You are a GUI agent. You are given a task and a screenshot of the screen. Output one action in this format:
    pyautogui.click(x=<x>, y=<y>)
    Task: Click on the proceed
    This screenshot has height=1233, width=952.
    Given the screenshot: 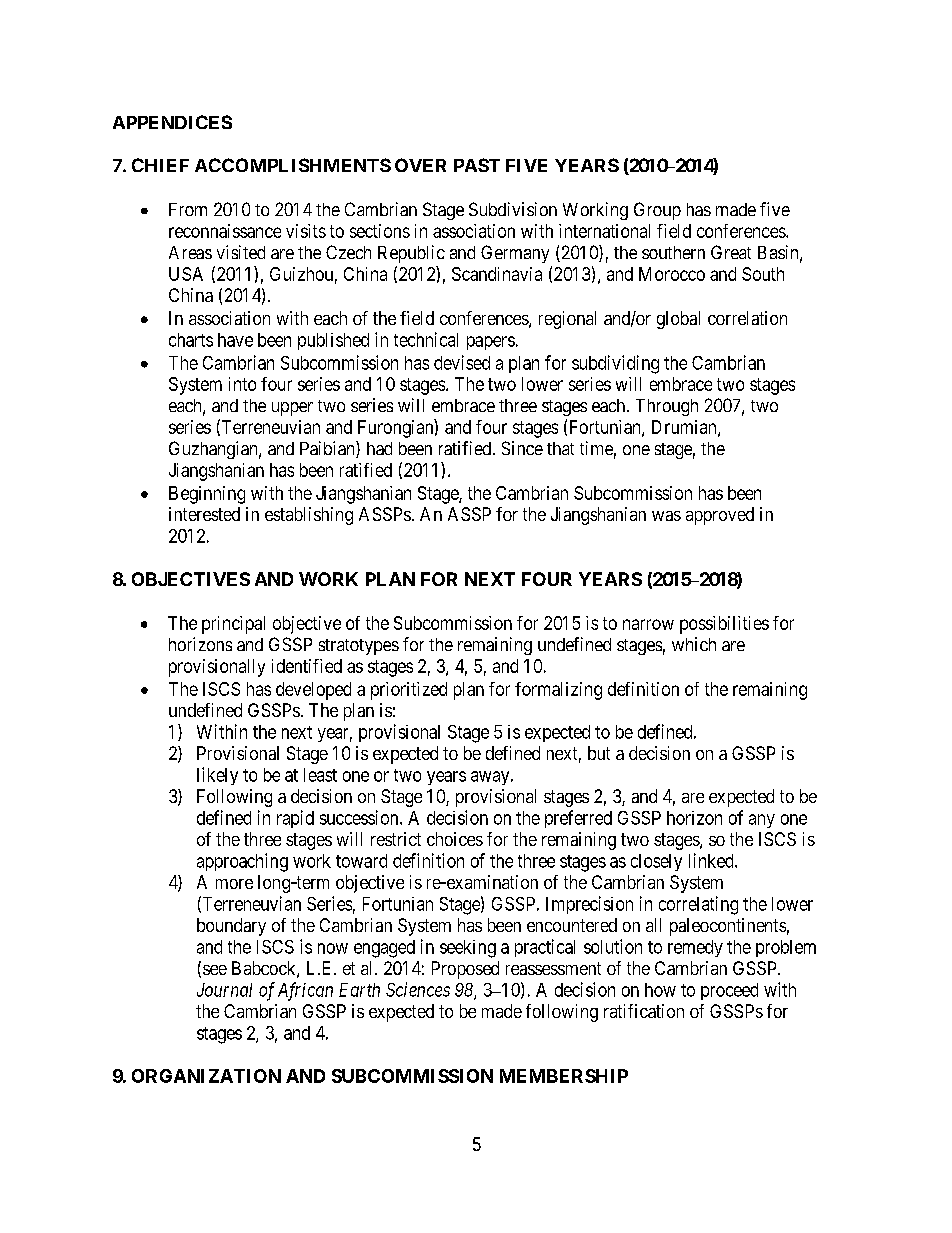 What is the action you would take?
    pyautogui.click(x=729, y=991)
